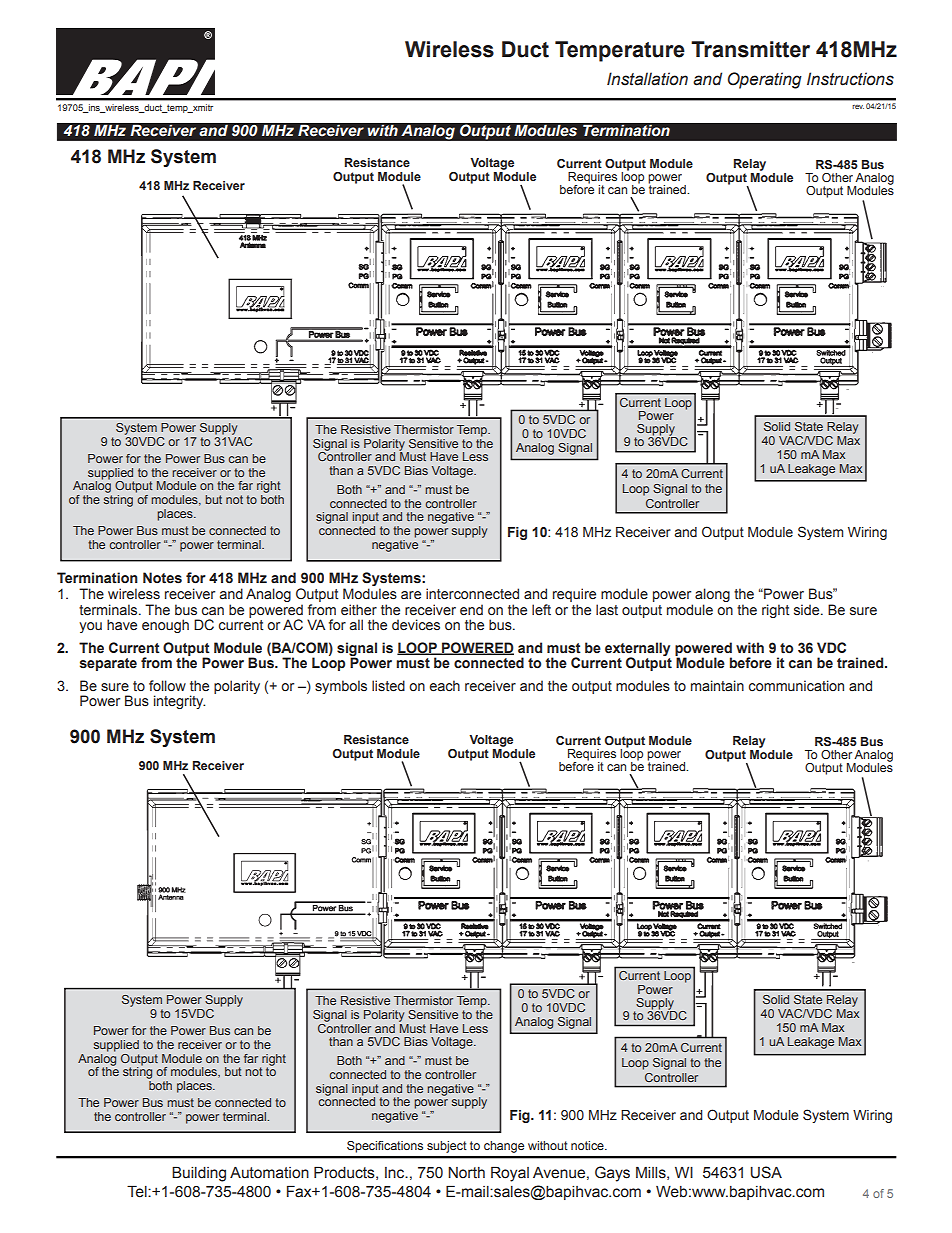  I want to click on Transmitter, so click(750, 49).
